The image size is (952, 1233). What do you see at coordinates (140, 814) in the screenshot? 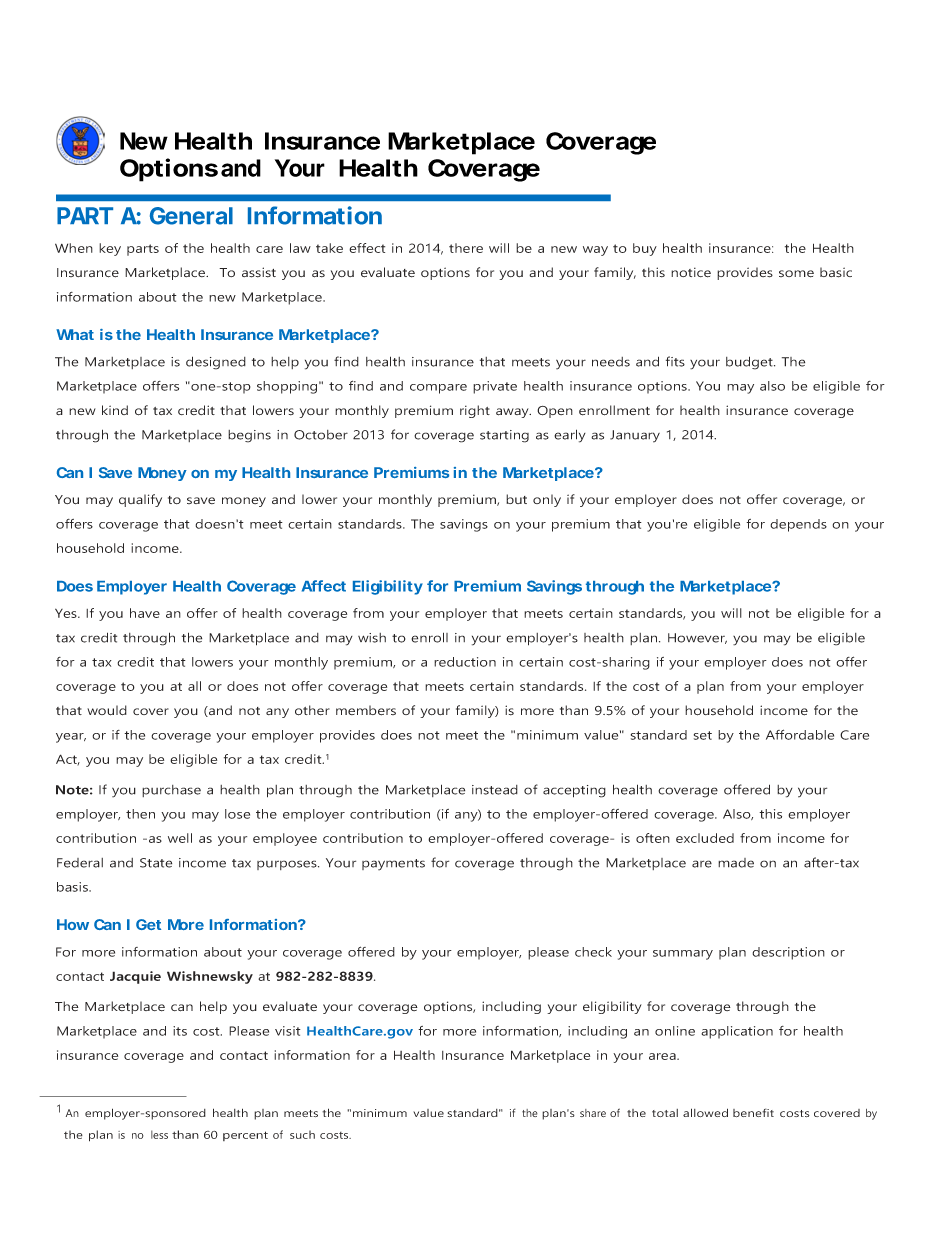
I see `then` at bounding box center [140, 814].
